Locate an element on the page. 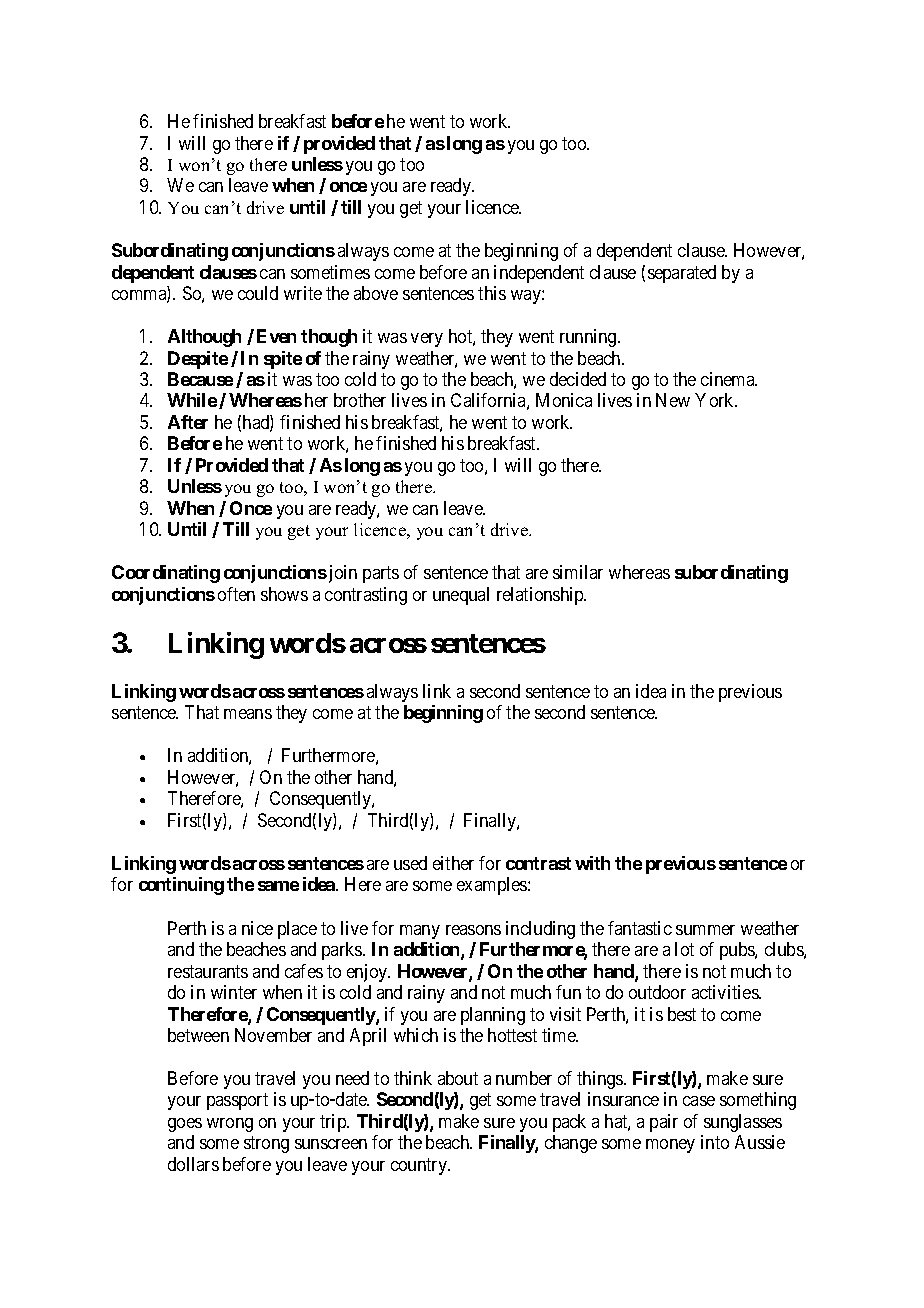 This image has width=924, height=1308. wrong is located at coordinates (230, 1125).
